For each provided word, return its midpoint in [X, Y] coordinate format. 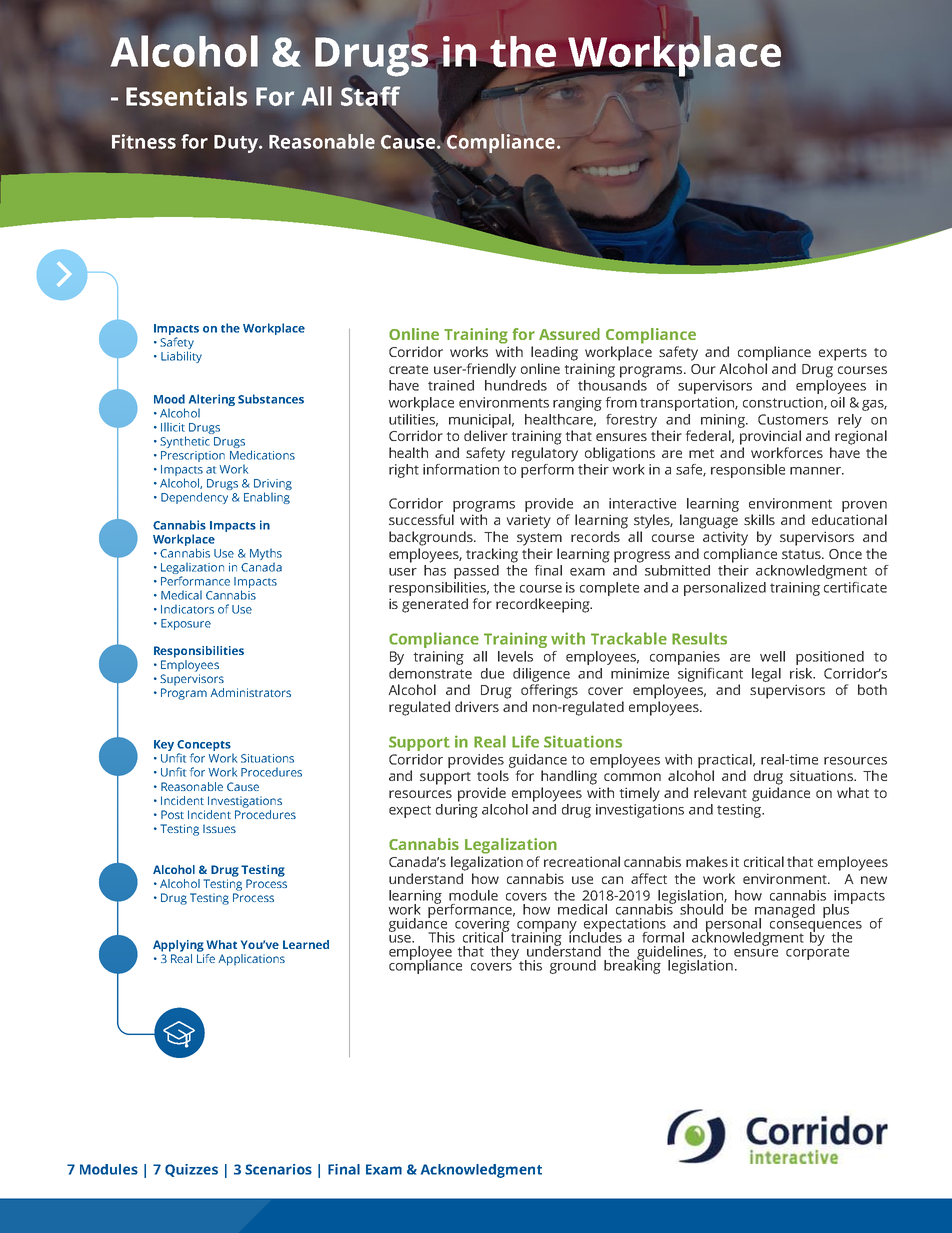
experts [843, 354]
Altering [212, 401]
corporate [817, 952]
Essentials [186, 96]
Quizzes [191, 1170]
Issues [219, 828]
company [547, 927]
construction [784, 403]
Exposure [186, 624]
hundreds [516, 384]
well [772, 656]
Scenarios [278, 1169]
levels [515, 656]
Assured [569, 334]
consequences [816, 927]
